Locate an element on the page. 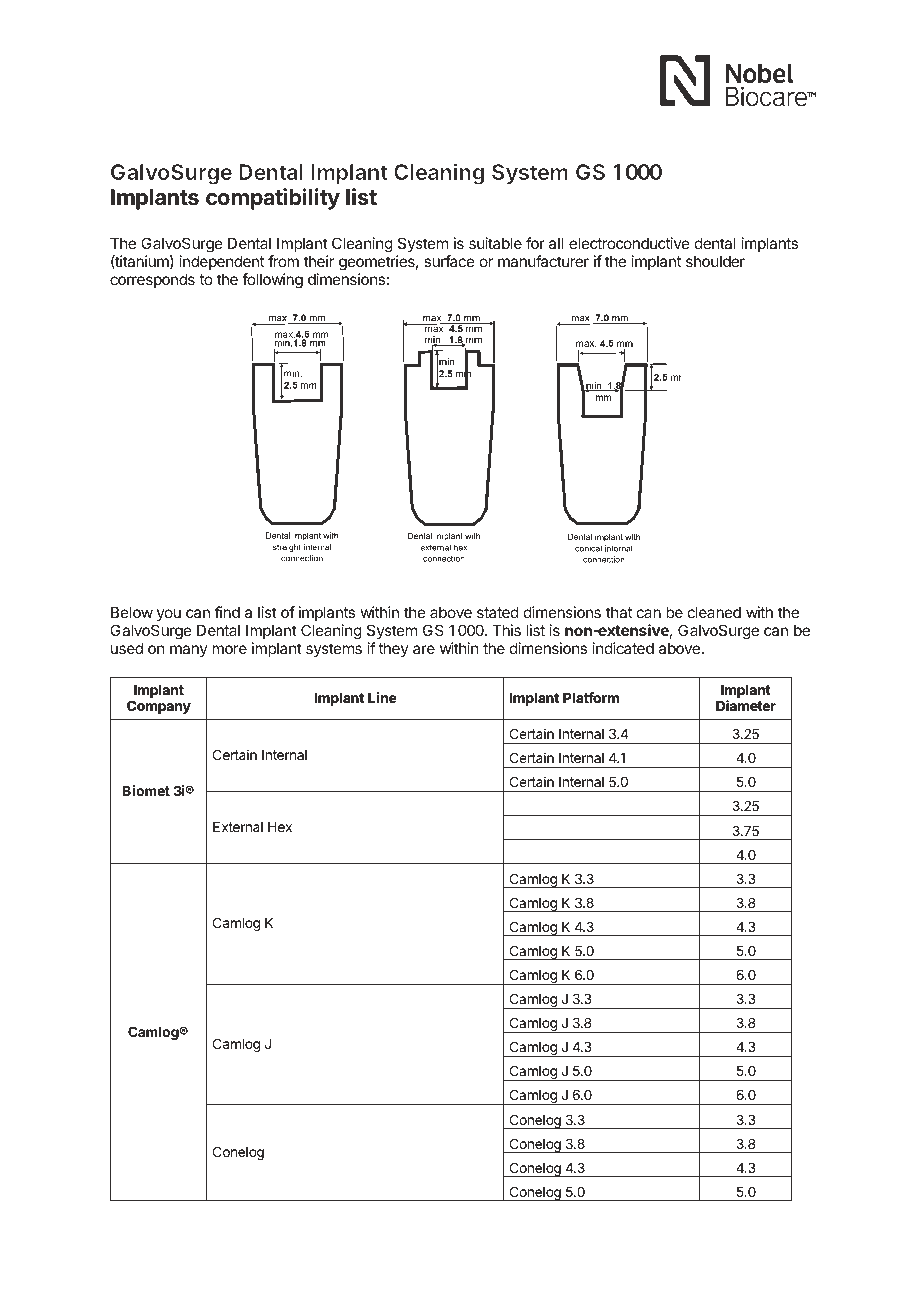  are is located at coordinates (424, 649).
